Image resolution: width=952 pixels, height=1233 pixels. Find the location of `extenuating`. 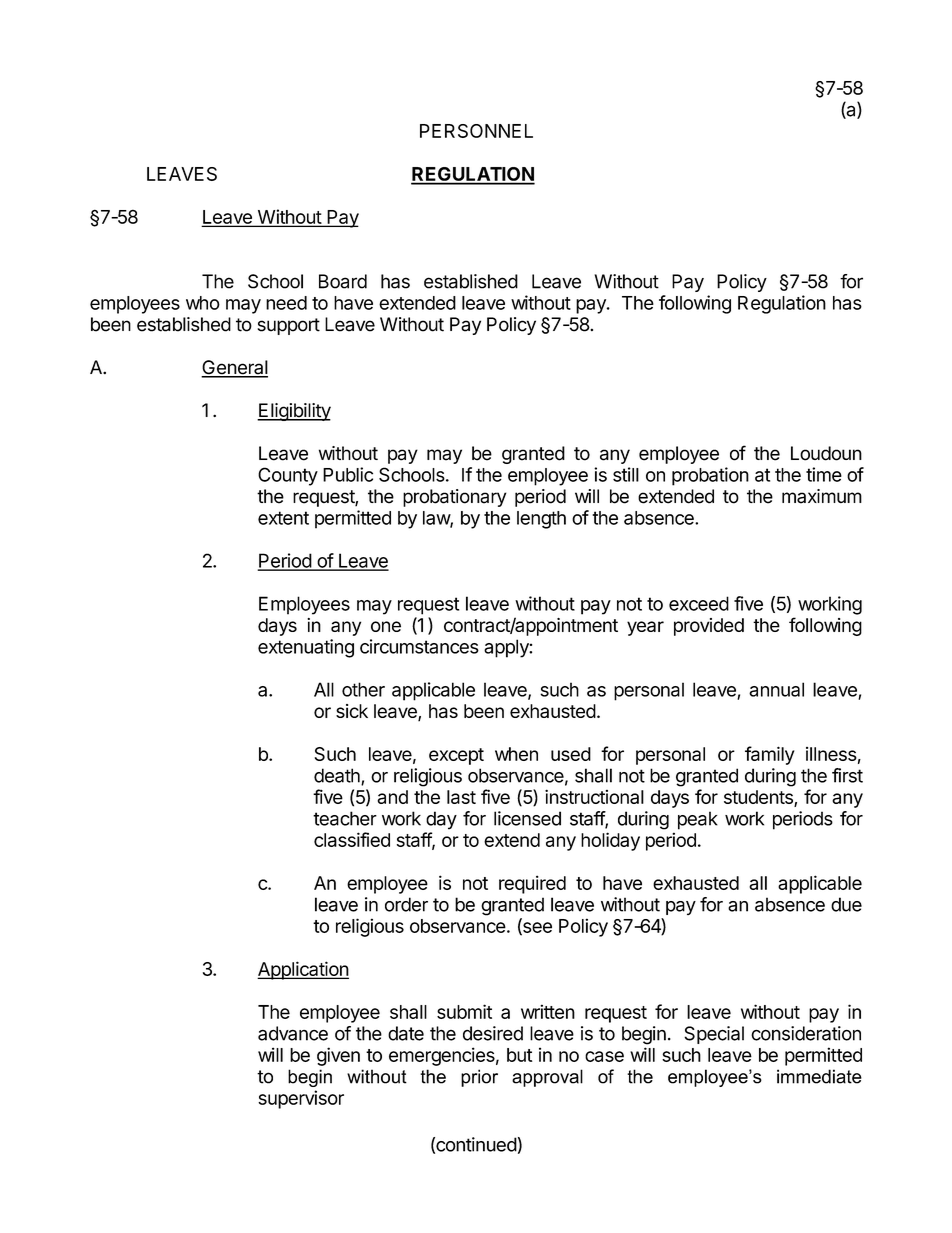

extenuating is located at coordinates (306, 648).
